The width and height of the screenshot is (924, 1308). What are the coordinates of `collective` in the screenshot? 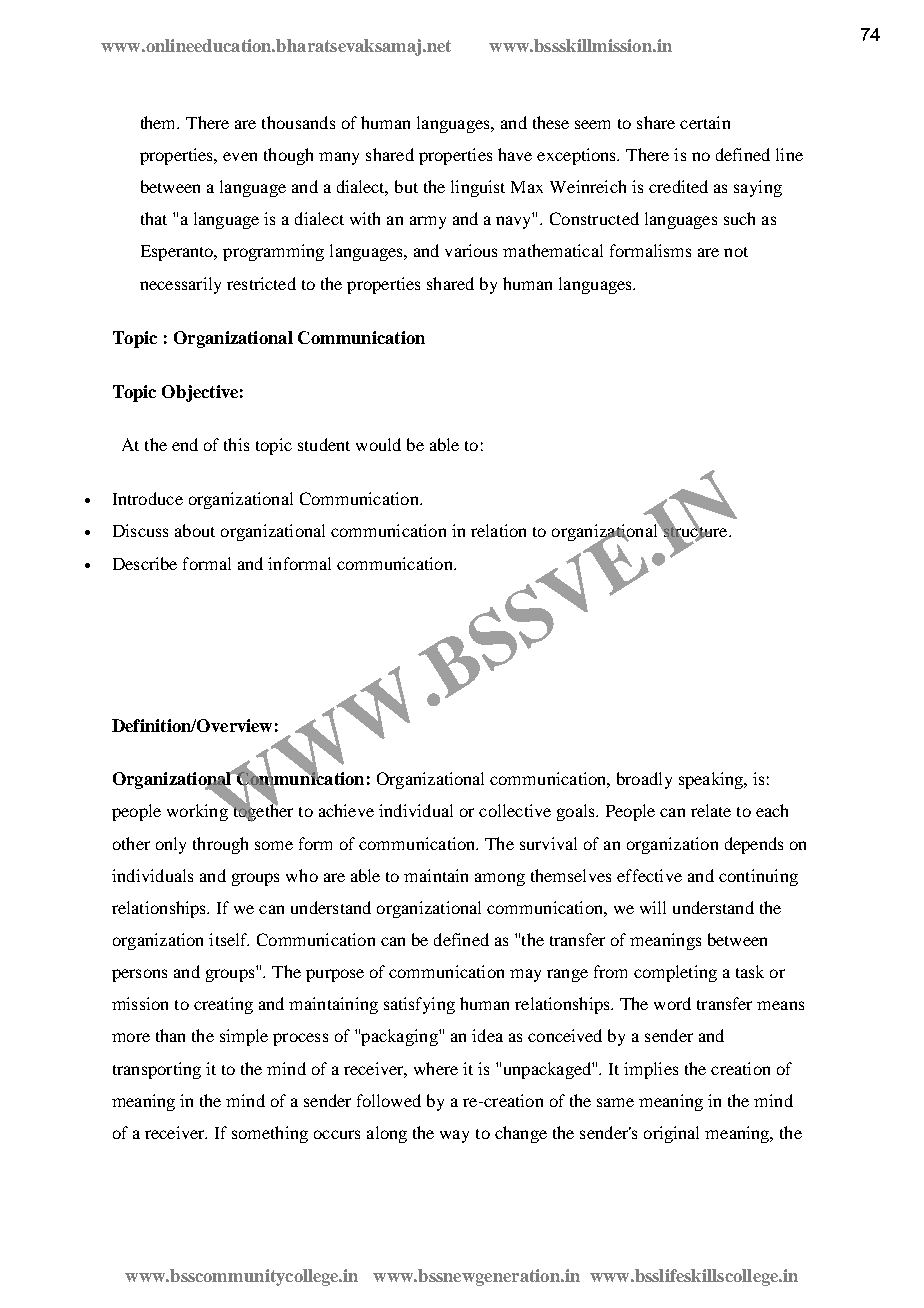 It's located at (515, 810).
